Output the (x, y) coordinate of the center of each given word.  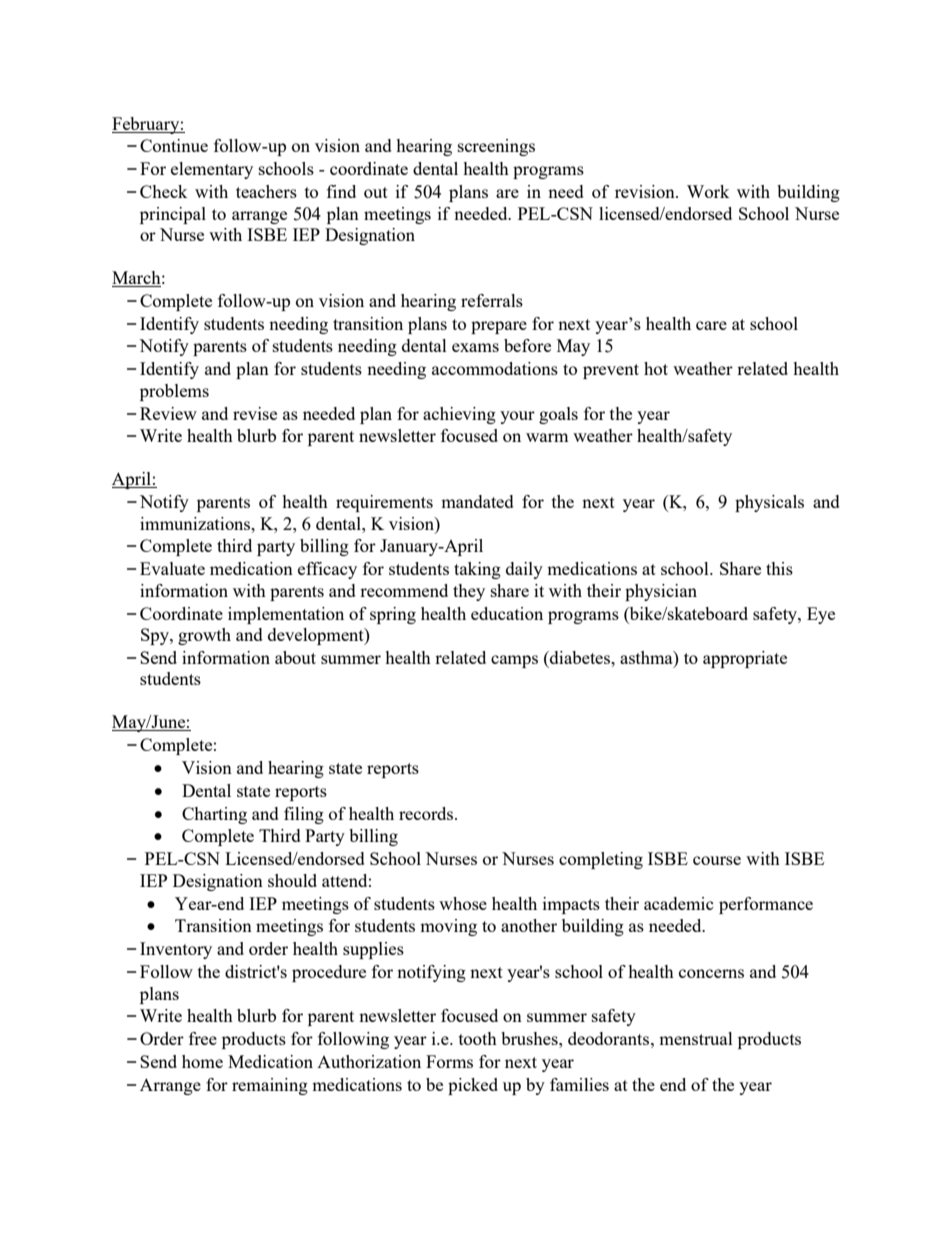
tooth (478, 1038)
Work (708, 191)
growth (204, 636)
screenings (496, 147)
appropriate (745, 659)
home (202, 1061)
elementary (212, 170)
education (507, 613)
